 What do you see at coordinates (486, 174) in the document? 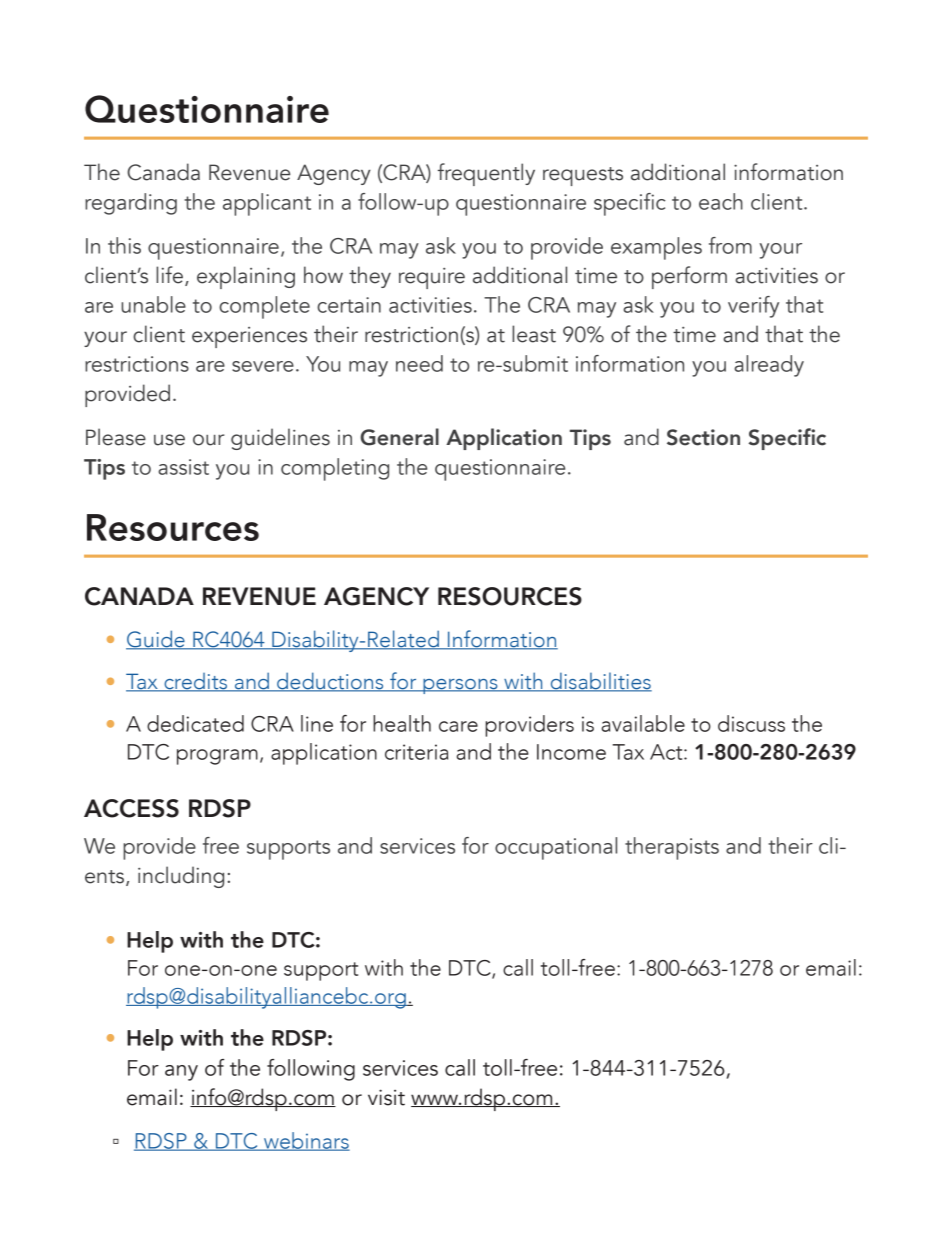
I see `frequently` at bounding box center [486, 174].
